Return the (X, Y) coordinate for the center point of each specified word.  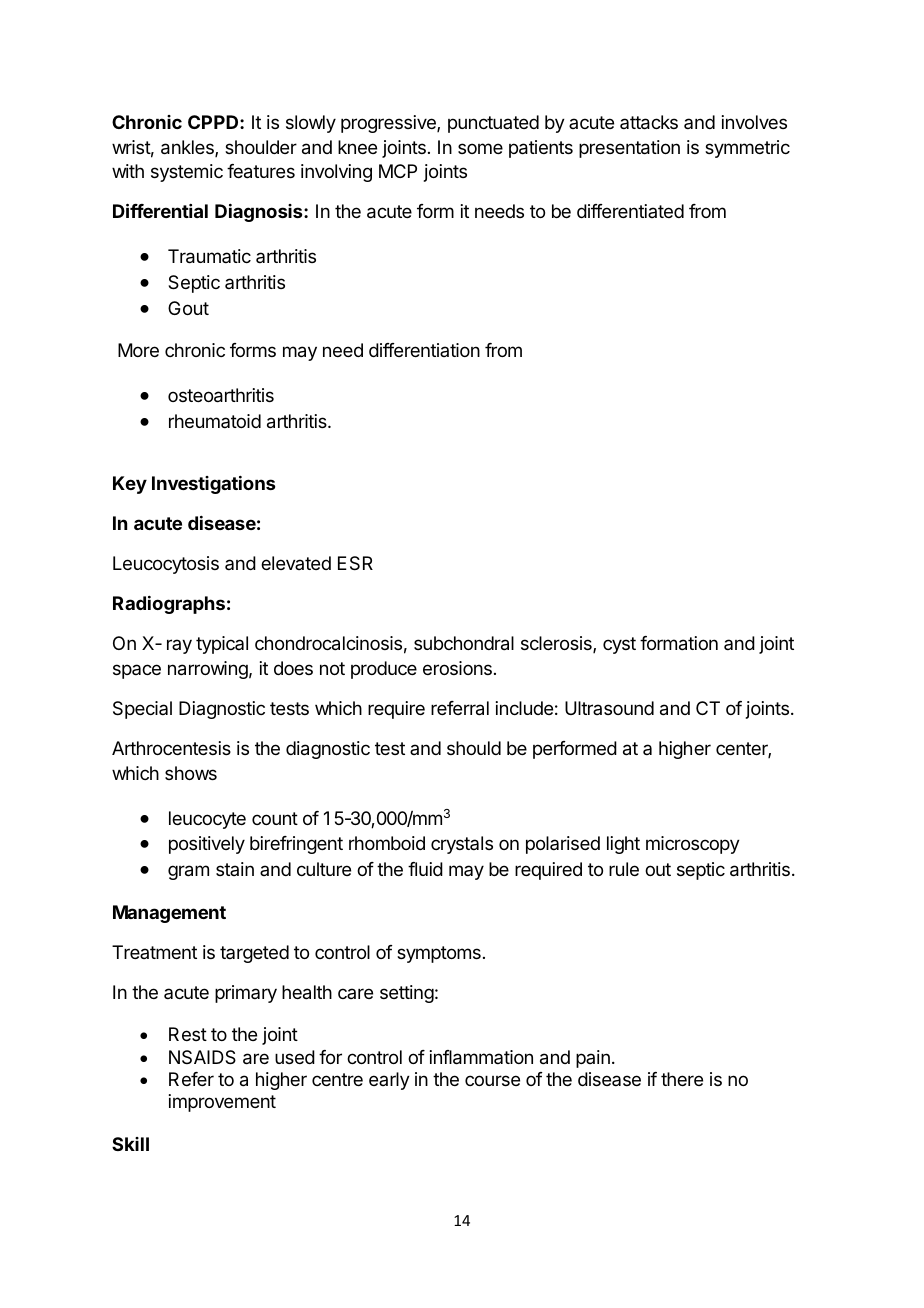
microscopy (693, 845)
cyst (619, 645)
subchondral (464, 643)
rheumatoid (215, 421)
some (480, 148)
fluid (425, 869)
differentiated (630, 211)
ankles (188, 148)
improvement (222, 1103)
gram (188, 872)
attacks (649, 122)
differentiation (424, 350)
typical (222, 645)
